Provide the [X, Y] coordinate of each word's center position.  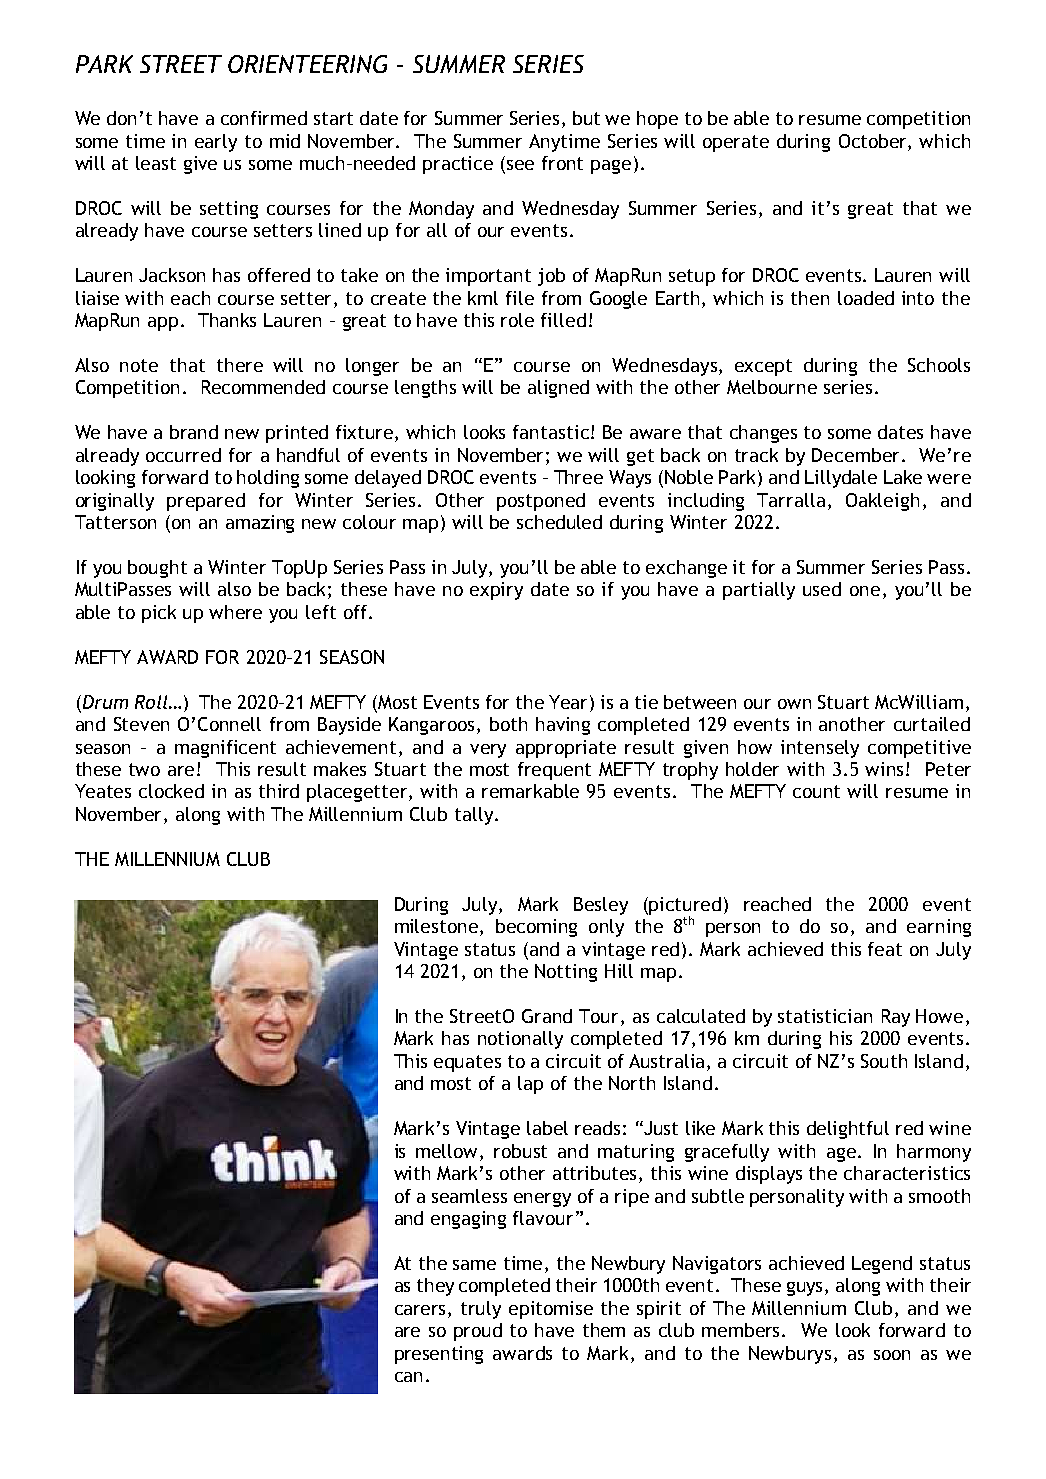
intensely [820, 749]
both [508, 724]
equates [467, 1063]
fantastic [551, 432]
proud [478, 1332]
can [408, 1377]
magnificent [225, 749]
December [855, 455]
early [216, 143]
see [520, 165]
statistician [825, 1016]
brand [194, 432]
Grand [547, 1016]
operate [736, 143]
